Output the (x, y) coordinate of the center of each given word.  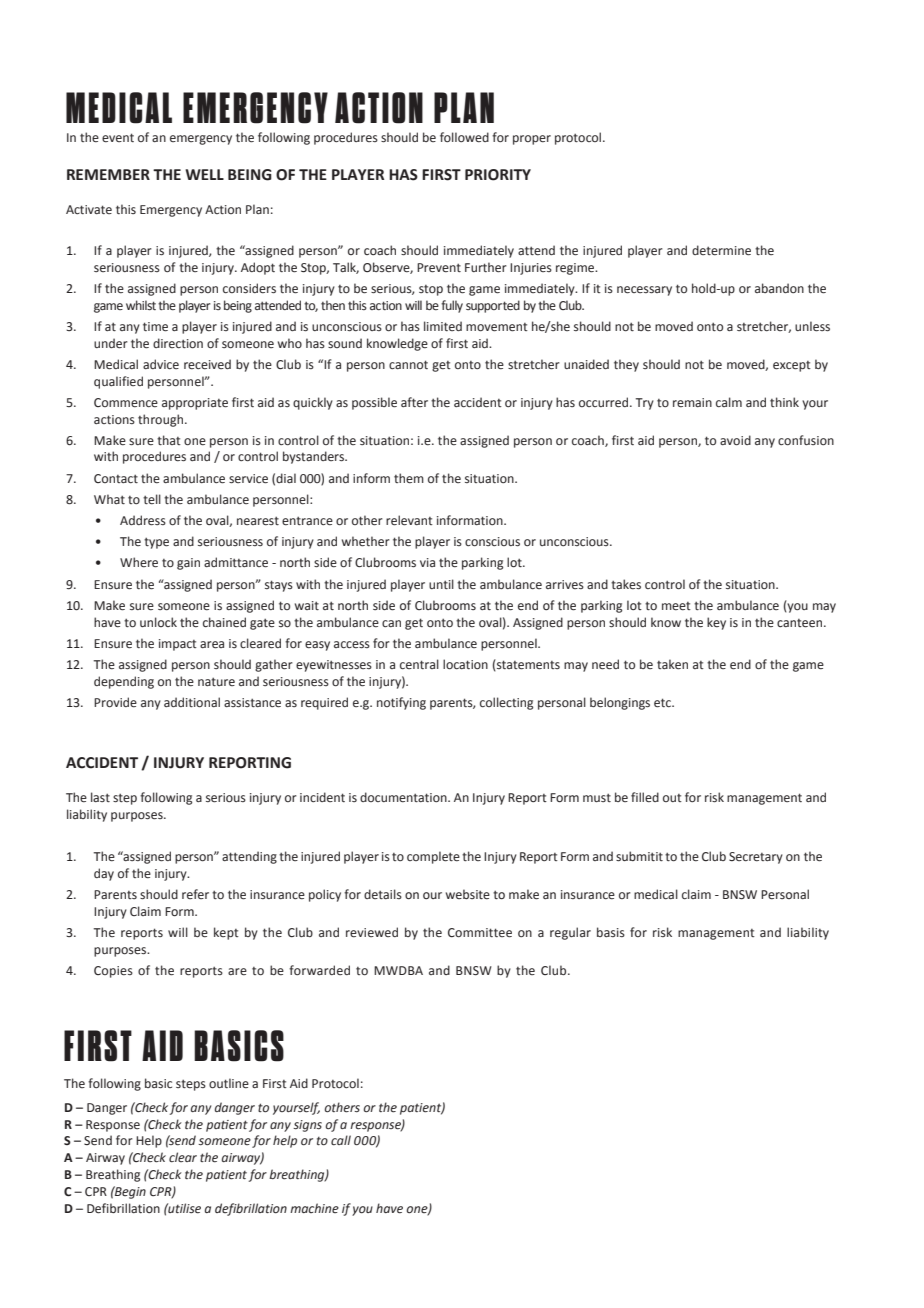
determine (721, 250)
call (341, 1140)
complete (433, 857)
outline (229, 1083)
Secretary (756, 858)
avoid (735, 440)
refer (195, 894)
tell (152, 499)
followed (464, 137)
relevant (409, 520)
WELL (204, 174)
